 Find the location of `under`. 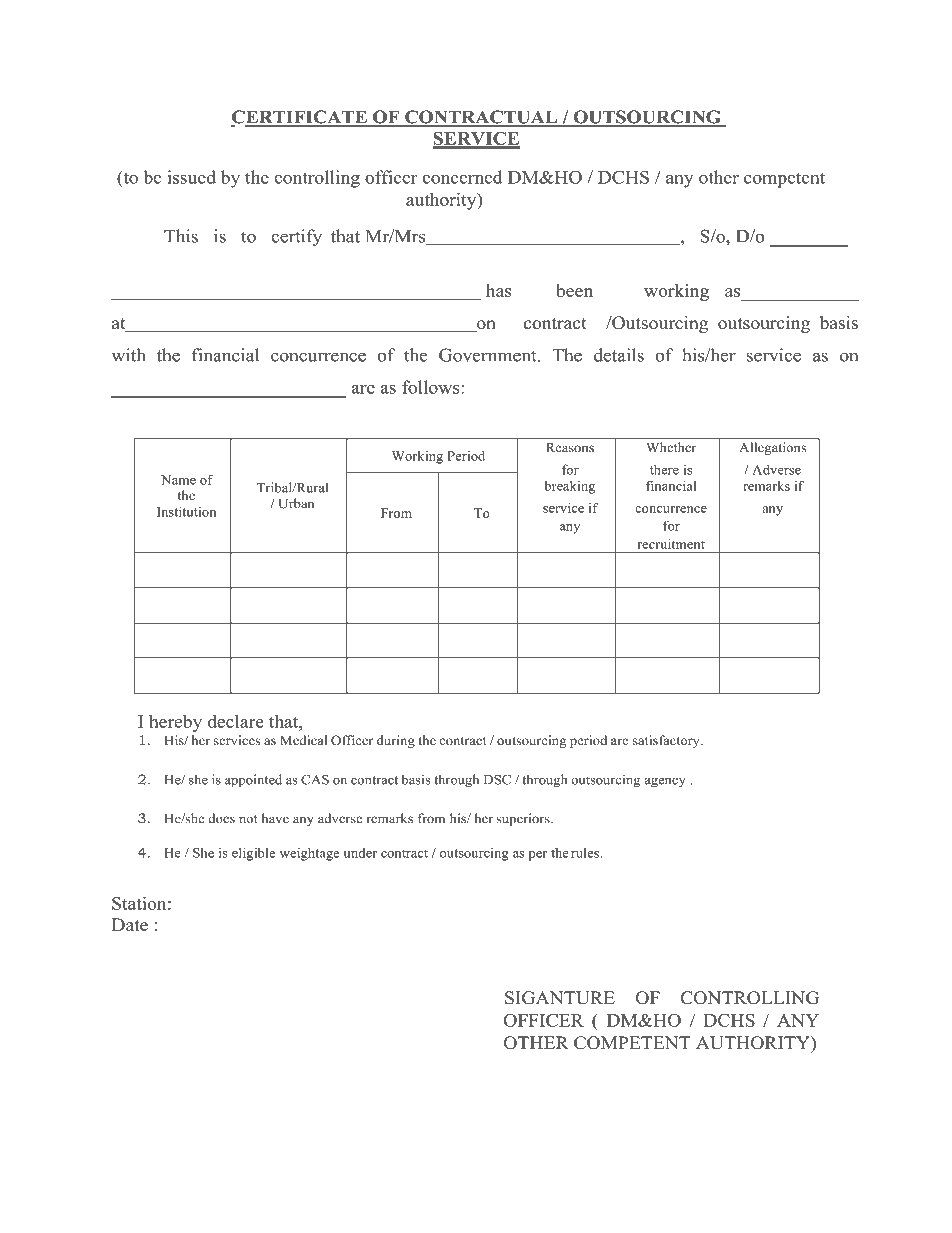

under is located at coordinates (360, 853).
